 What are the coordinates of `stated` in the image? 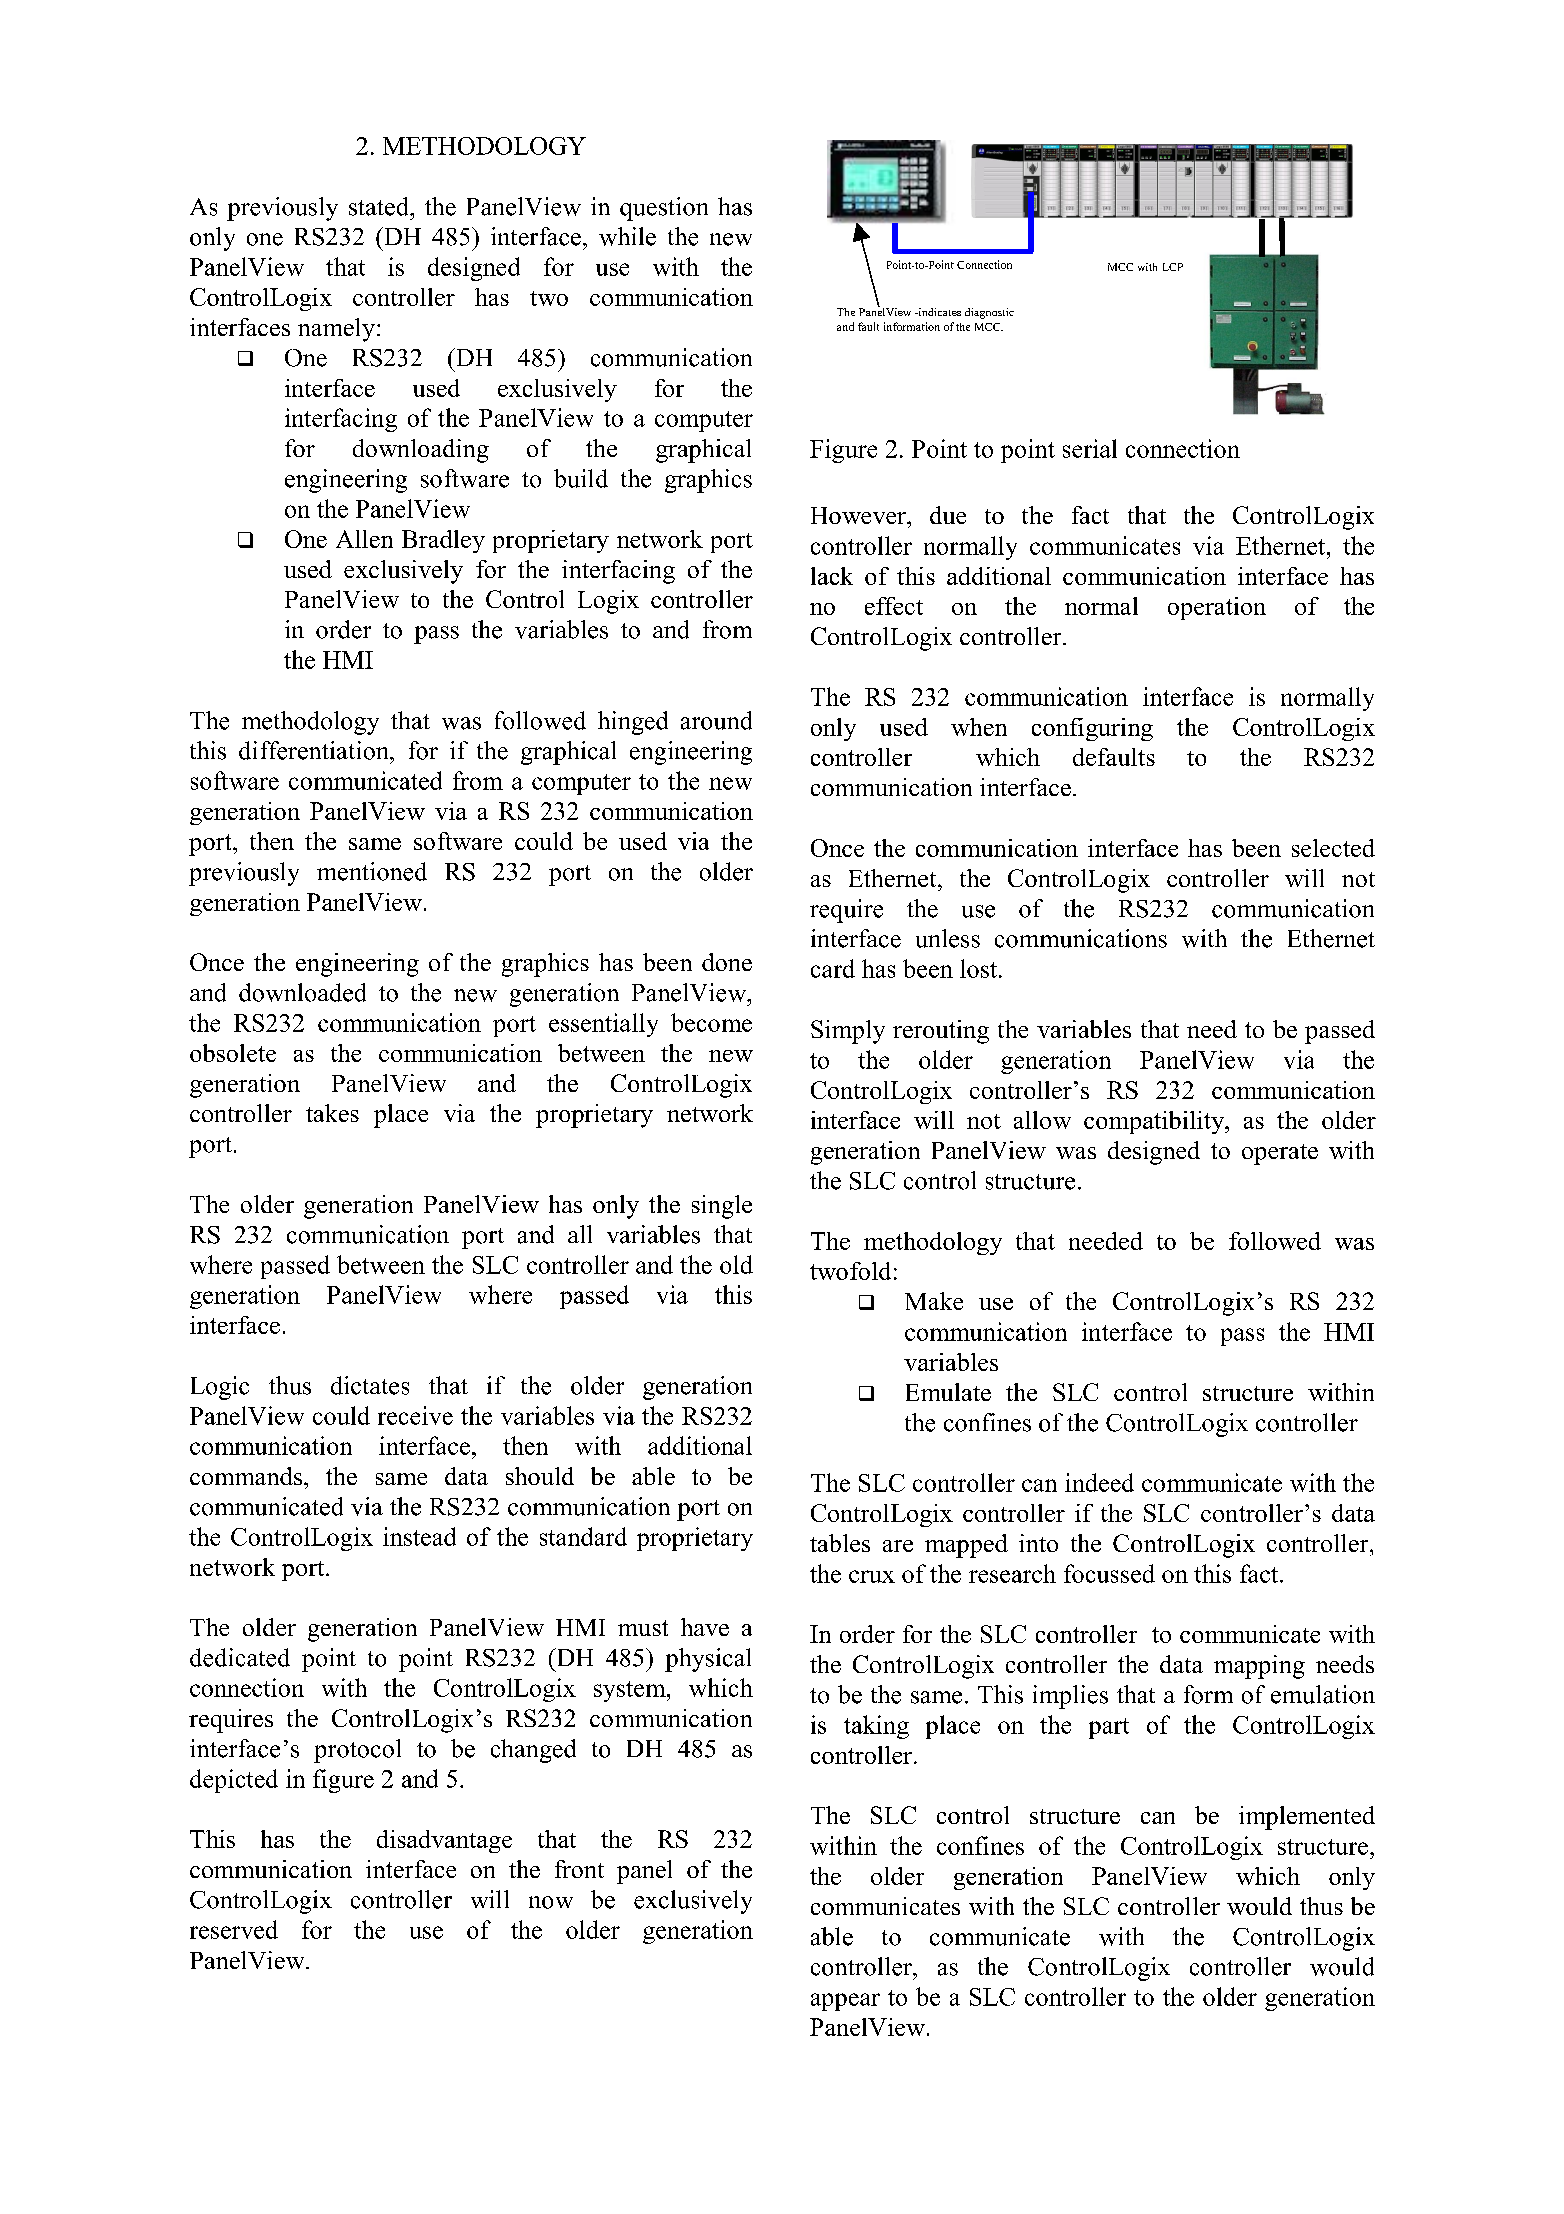 It's located at (380, 206).
